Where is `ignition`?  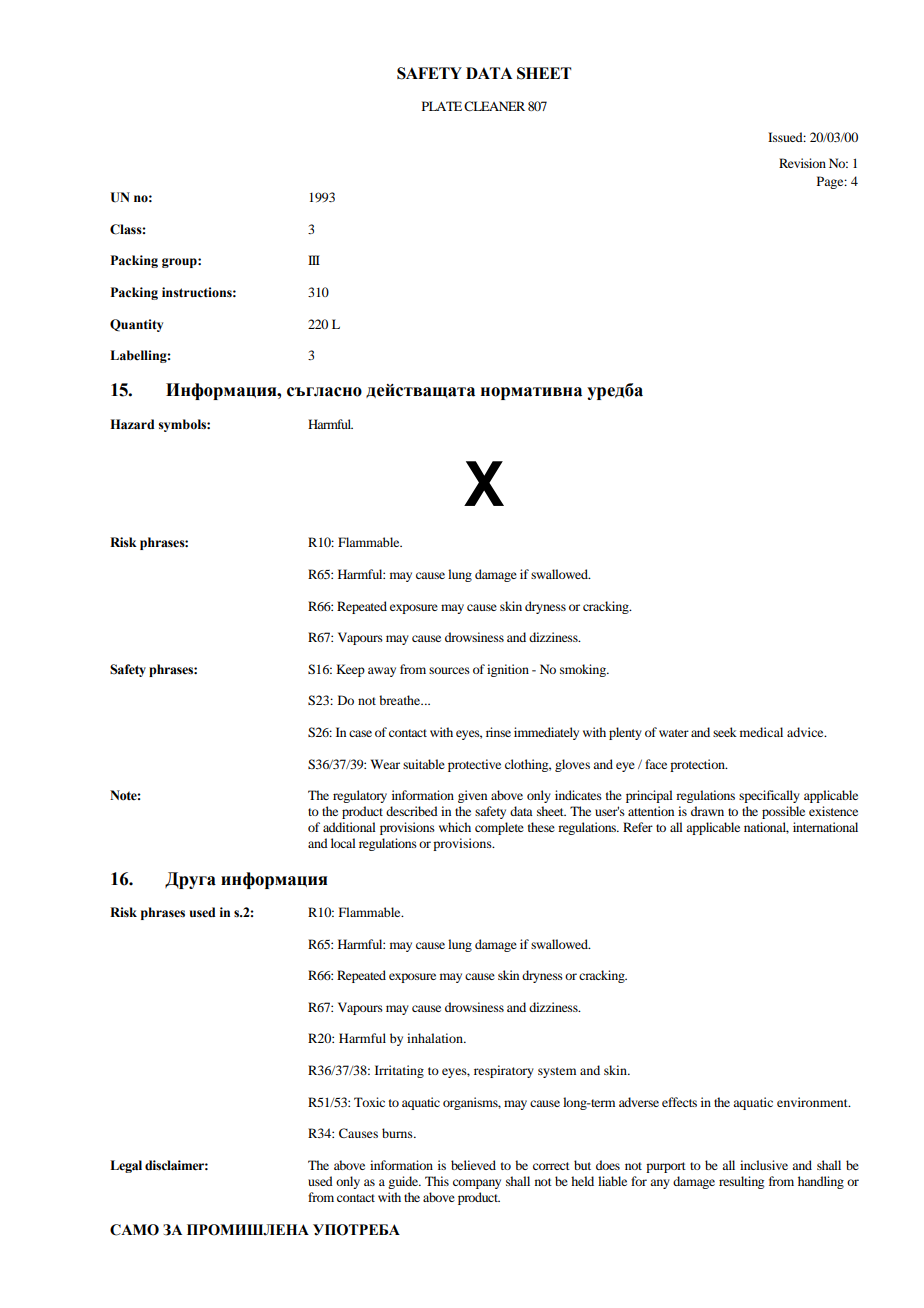 ignition is located at coordinates (508, 670).
